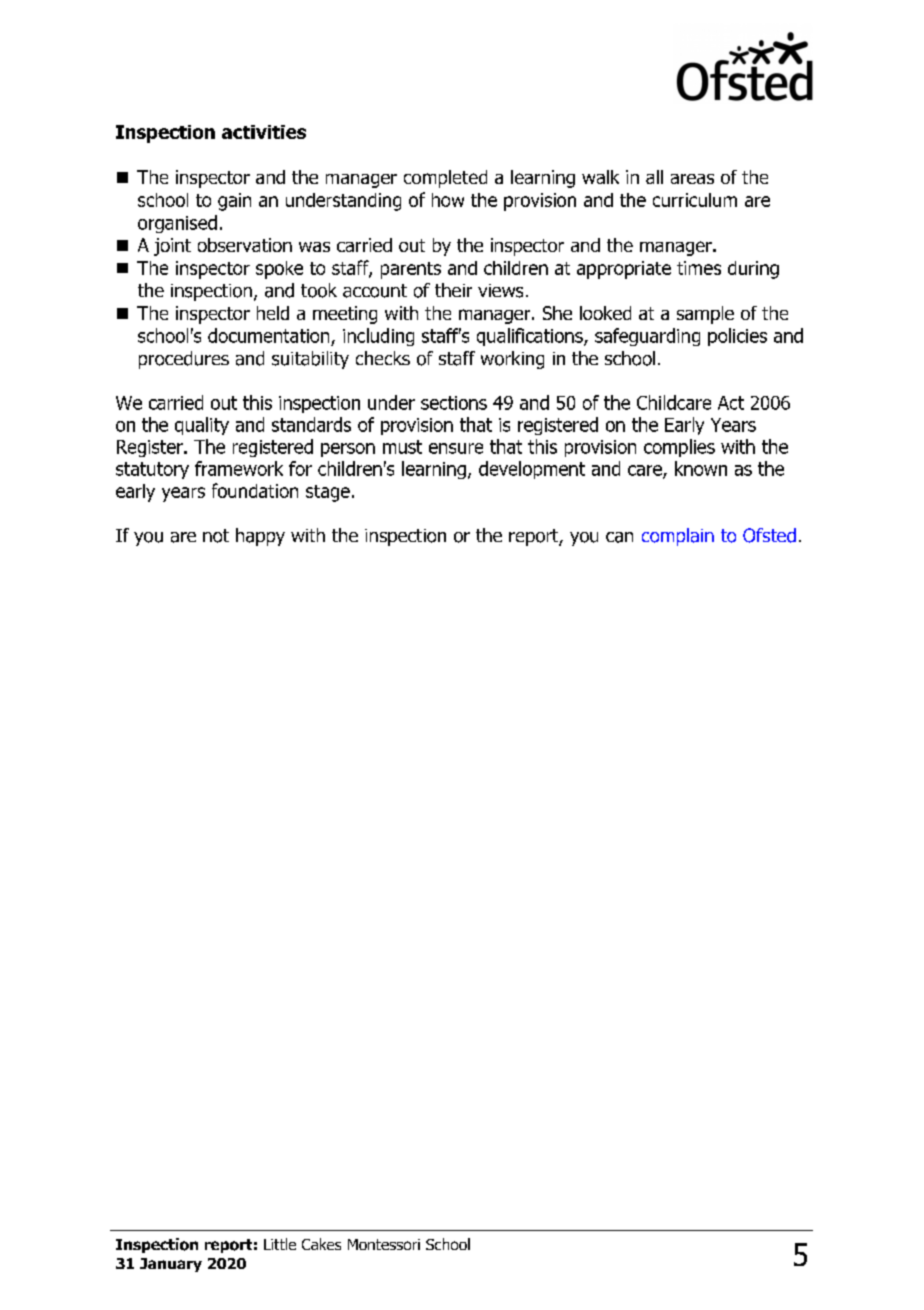 Image resolution: width=924 pixels, height=1310 pixels. What do you see at coordinates (234, 202) in the screenshot?
I see `gain` at bounding box center [234, 202].
